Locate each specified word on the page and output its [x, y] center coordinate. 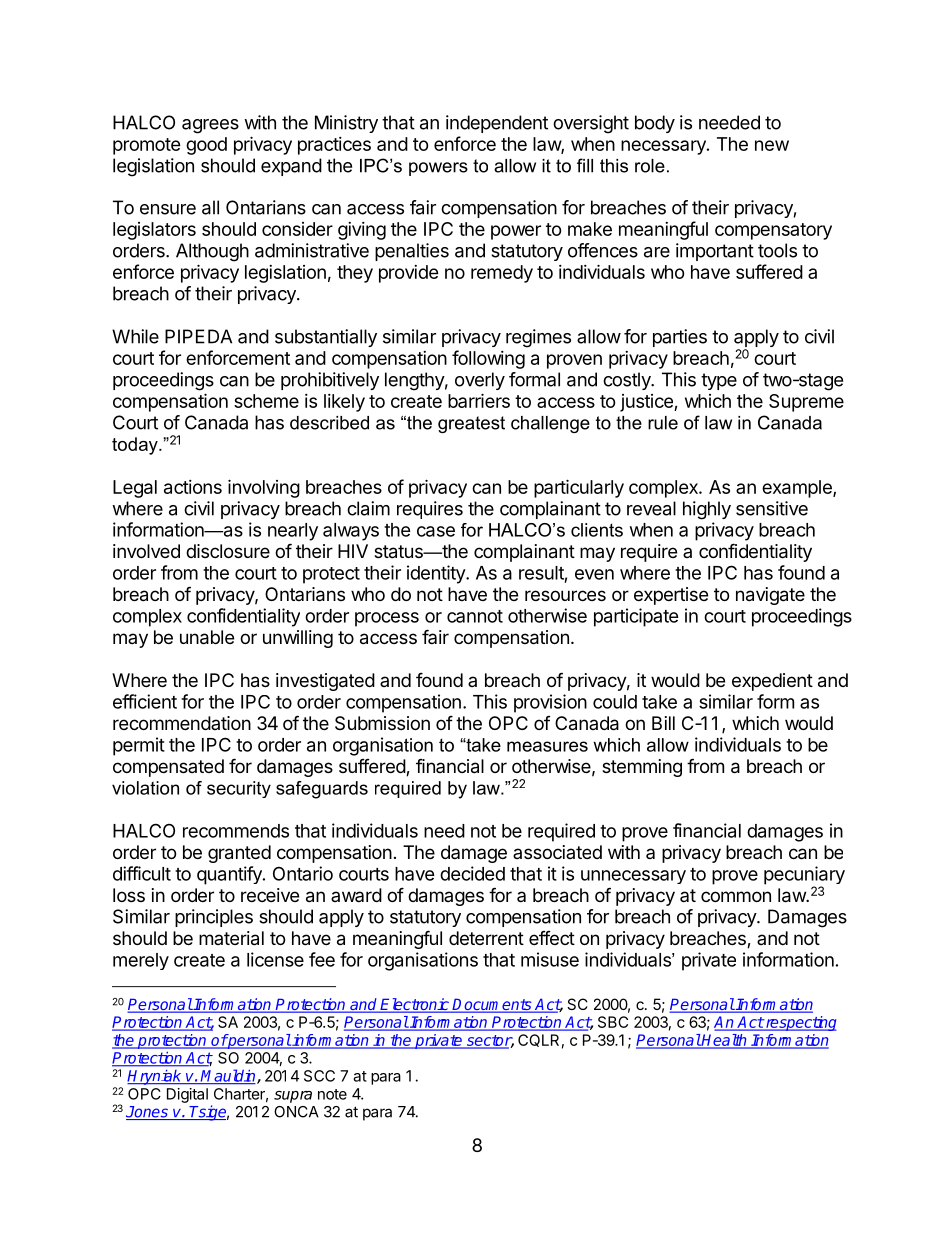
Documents [492, 1005]
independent [497, 124]
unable [207, 637]
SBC [613, 1022]
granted [239, 854]
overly [480, 381]
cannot [475, 616]
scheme [266, 401]
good [206, 146]
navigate [770, 596]
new [772, 145]
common [736, 896]
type [719, 381]
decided [472, 873]
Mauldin [229, 1076]
